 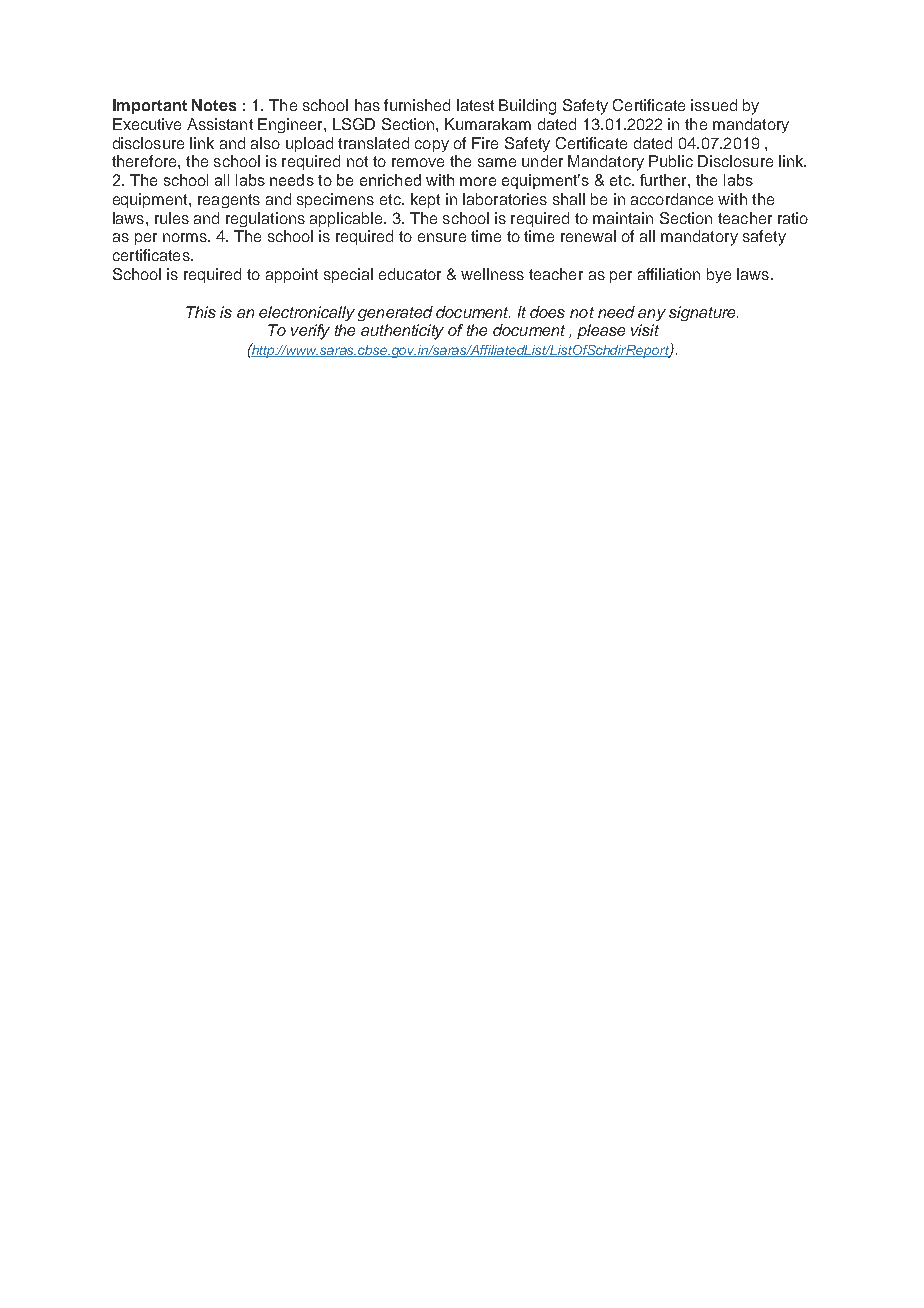 What do you see at coordinates (214, 105) in the screenshot?
I see `Notes` at bounding box center [214, 105].
